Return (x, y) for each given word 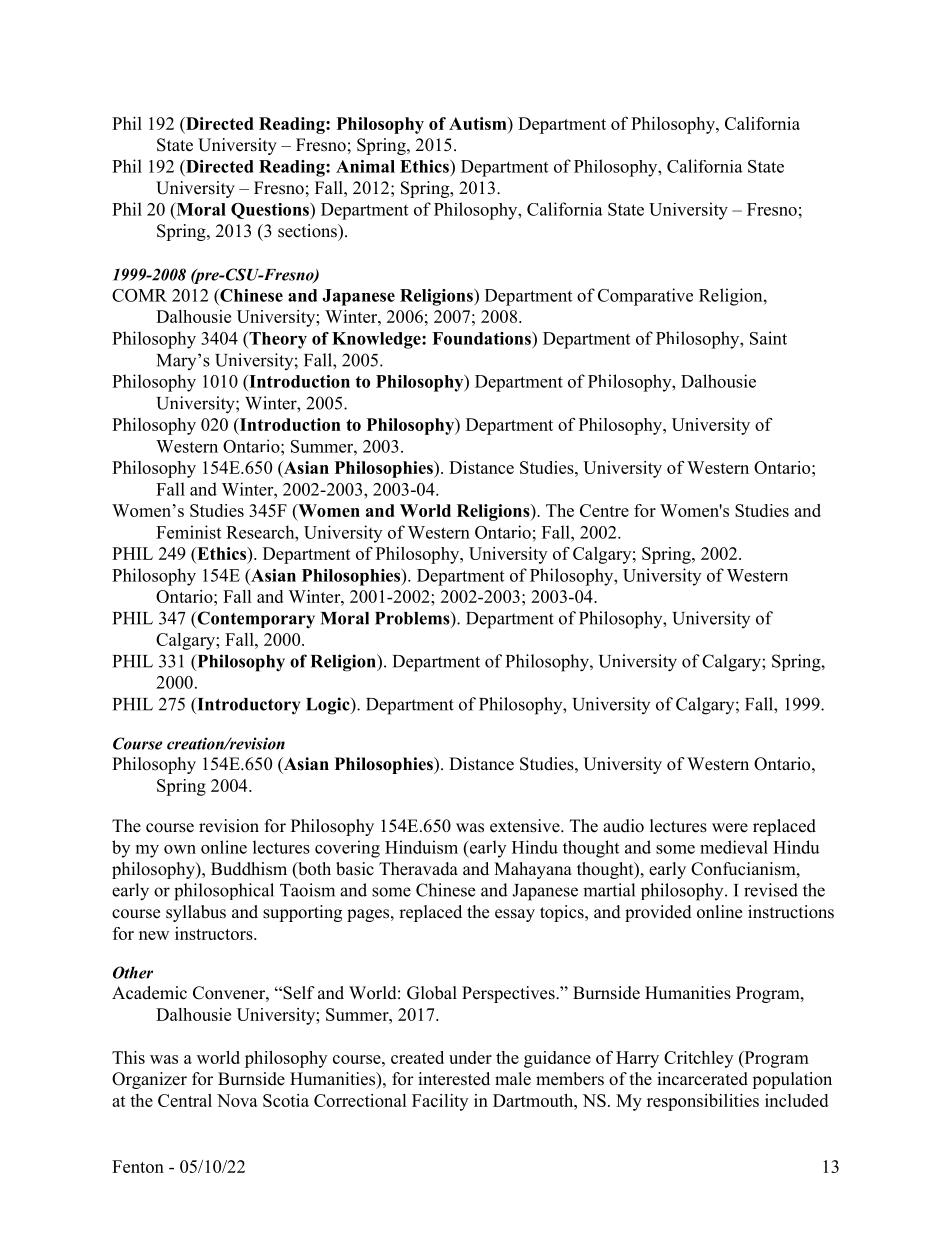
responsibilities (703, 1102)
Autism (479, 123)
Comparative (645, 297)
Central (185, 1100)
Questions (271, 211)
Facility (440, 1102)
